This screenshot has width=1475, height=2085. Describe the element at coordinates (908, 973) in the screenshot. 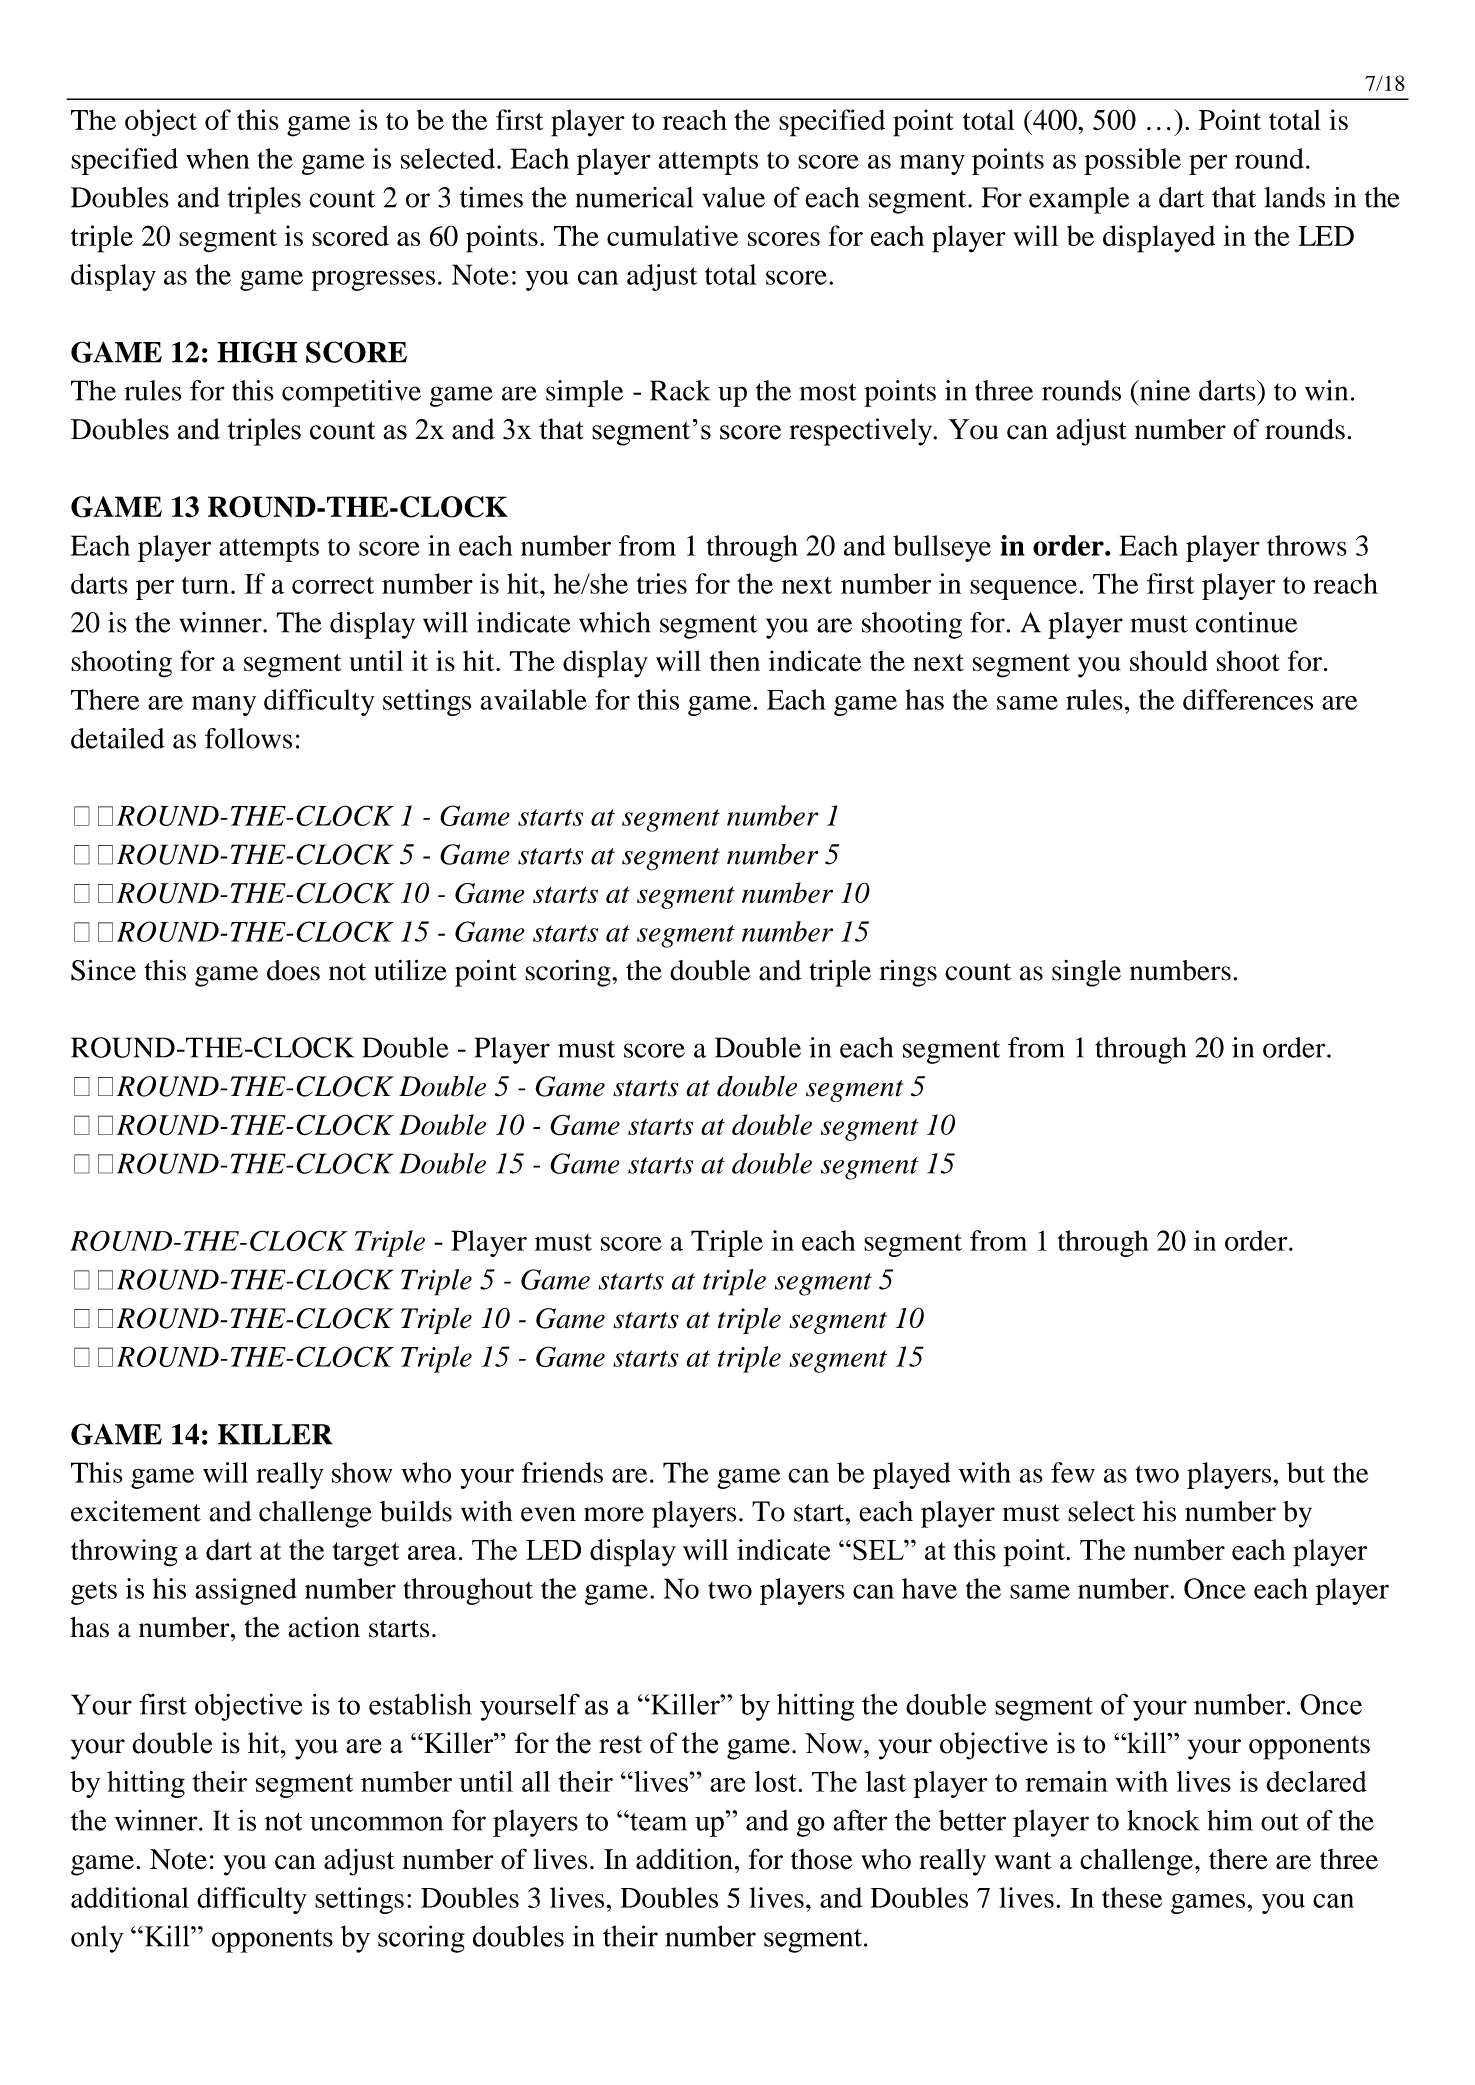

I see `rings` at that location.
